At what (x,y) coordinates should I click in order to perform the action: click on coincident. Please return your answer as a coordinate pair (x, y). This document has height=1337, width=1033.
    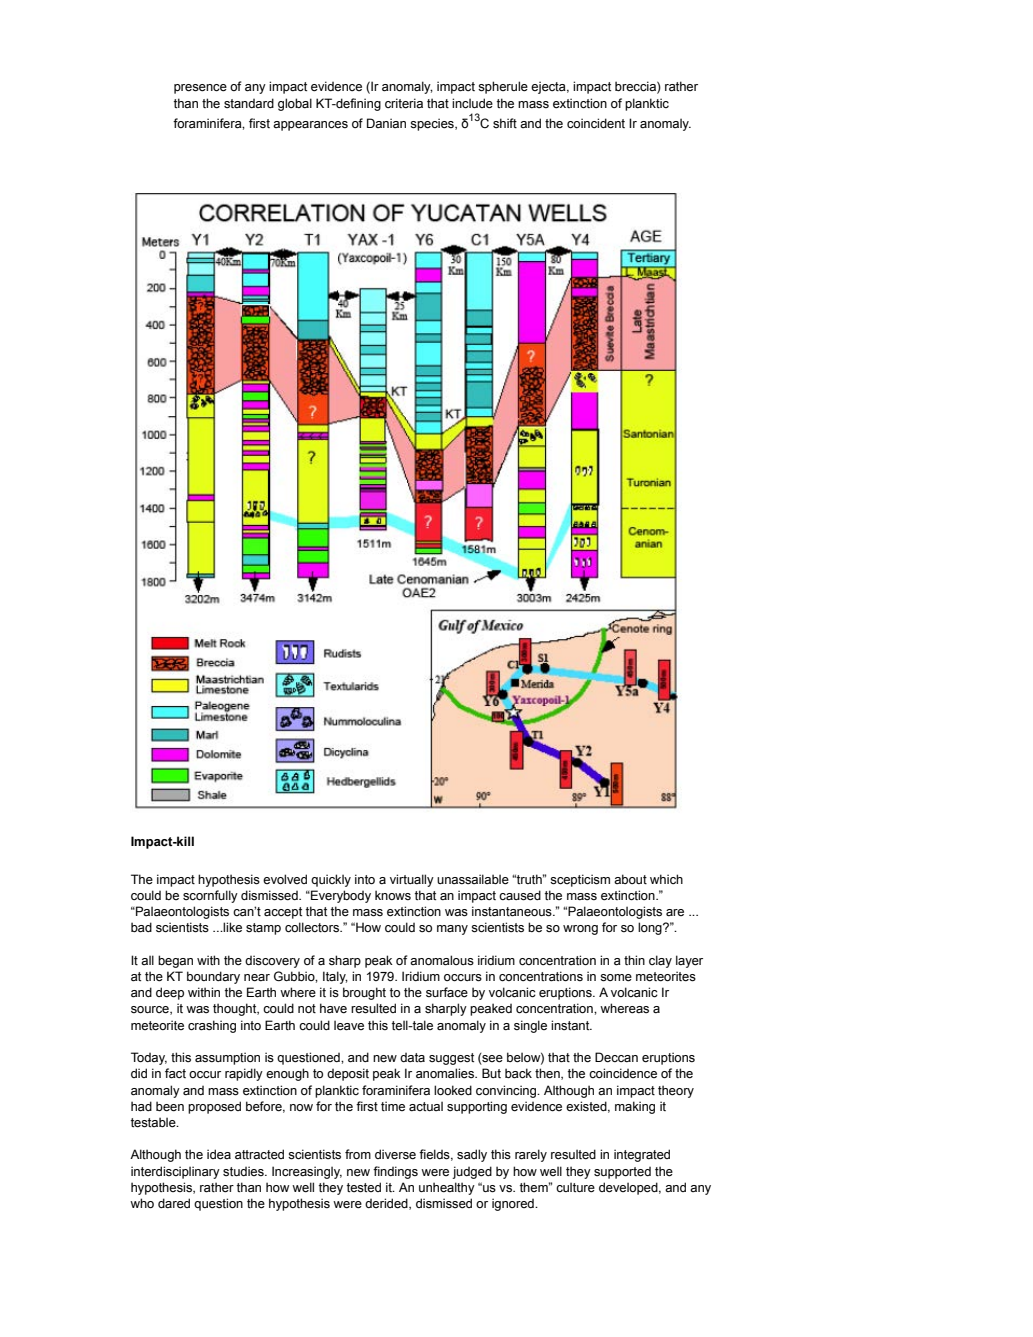
    Looking at the image, I should click on (596, 123).
